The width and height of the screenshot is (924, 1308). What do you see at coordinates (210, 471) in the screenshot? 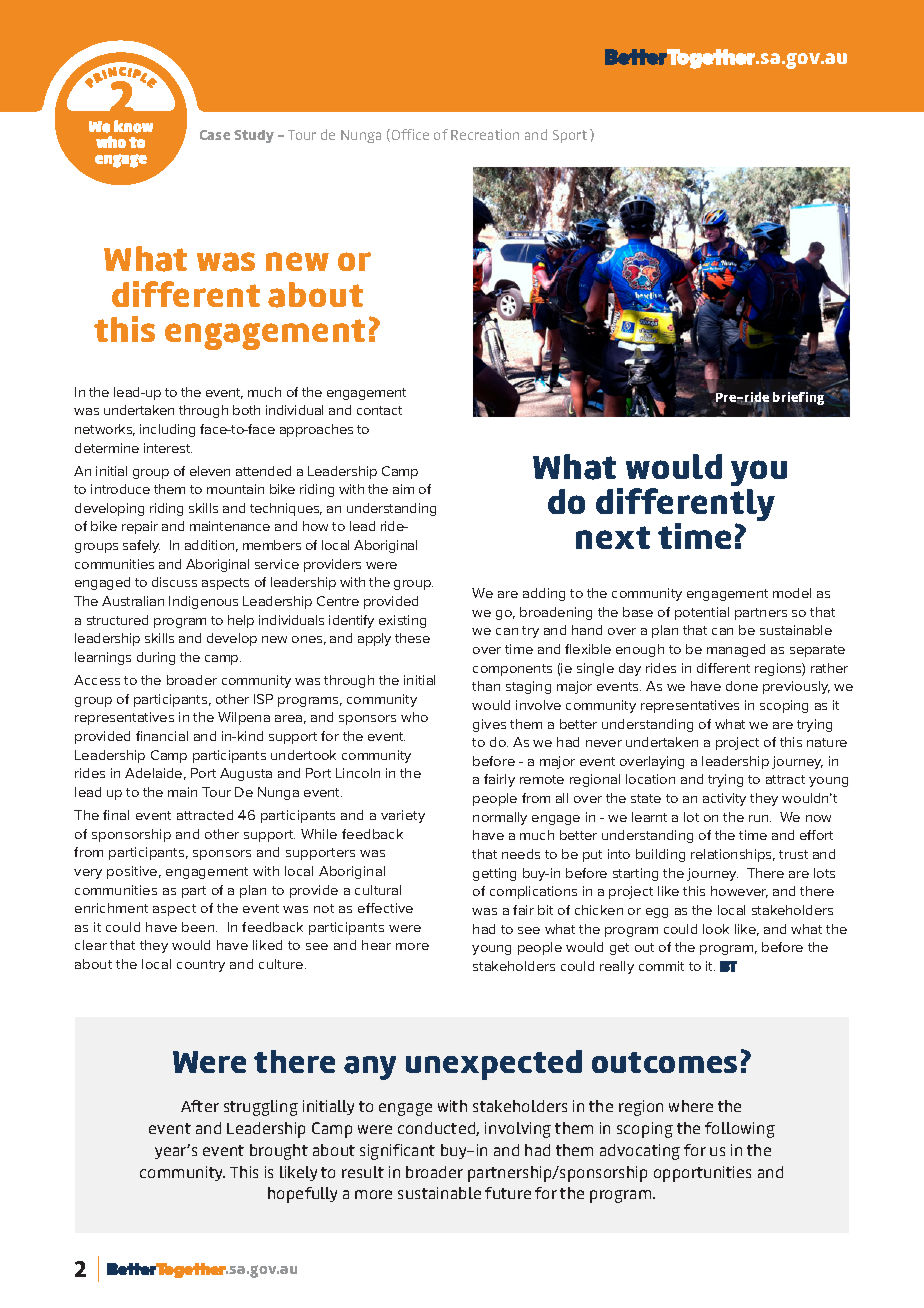
I see `eleven` at bounding box center [210, 471].
